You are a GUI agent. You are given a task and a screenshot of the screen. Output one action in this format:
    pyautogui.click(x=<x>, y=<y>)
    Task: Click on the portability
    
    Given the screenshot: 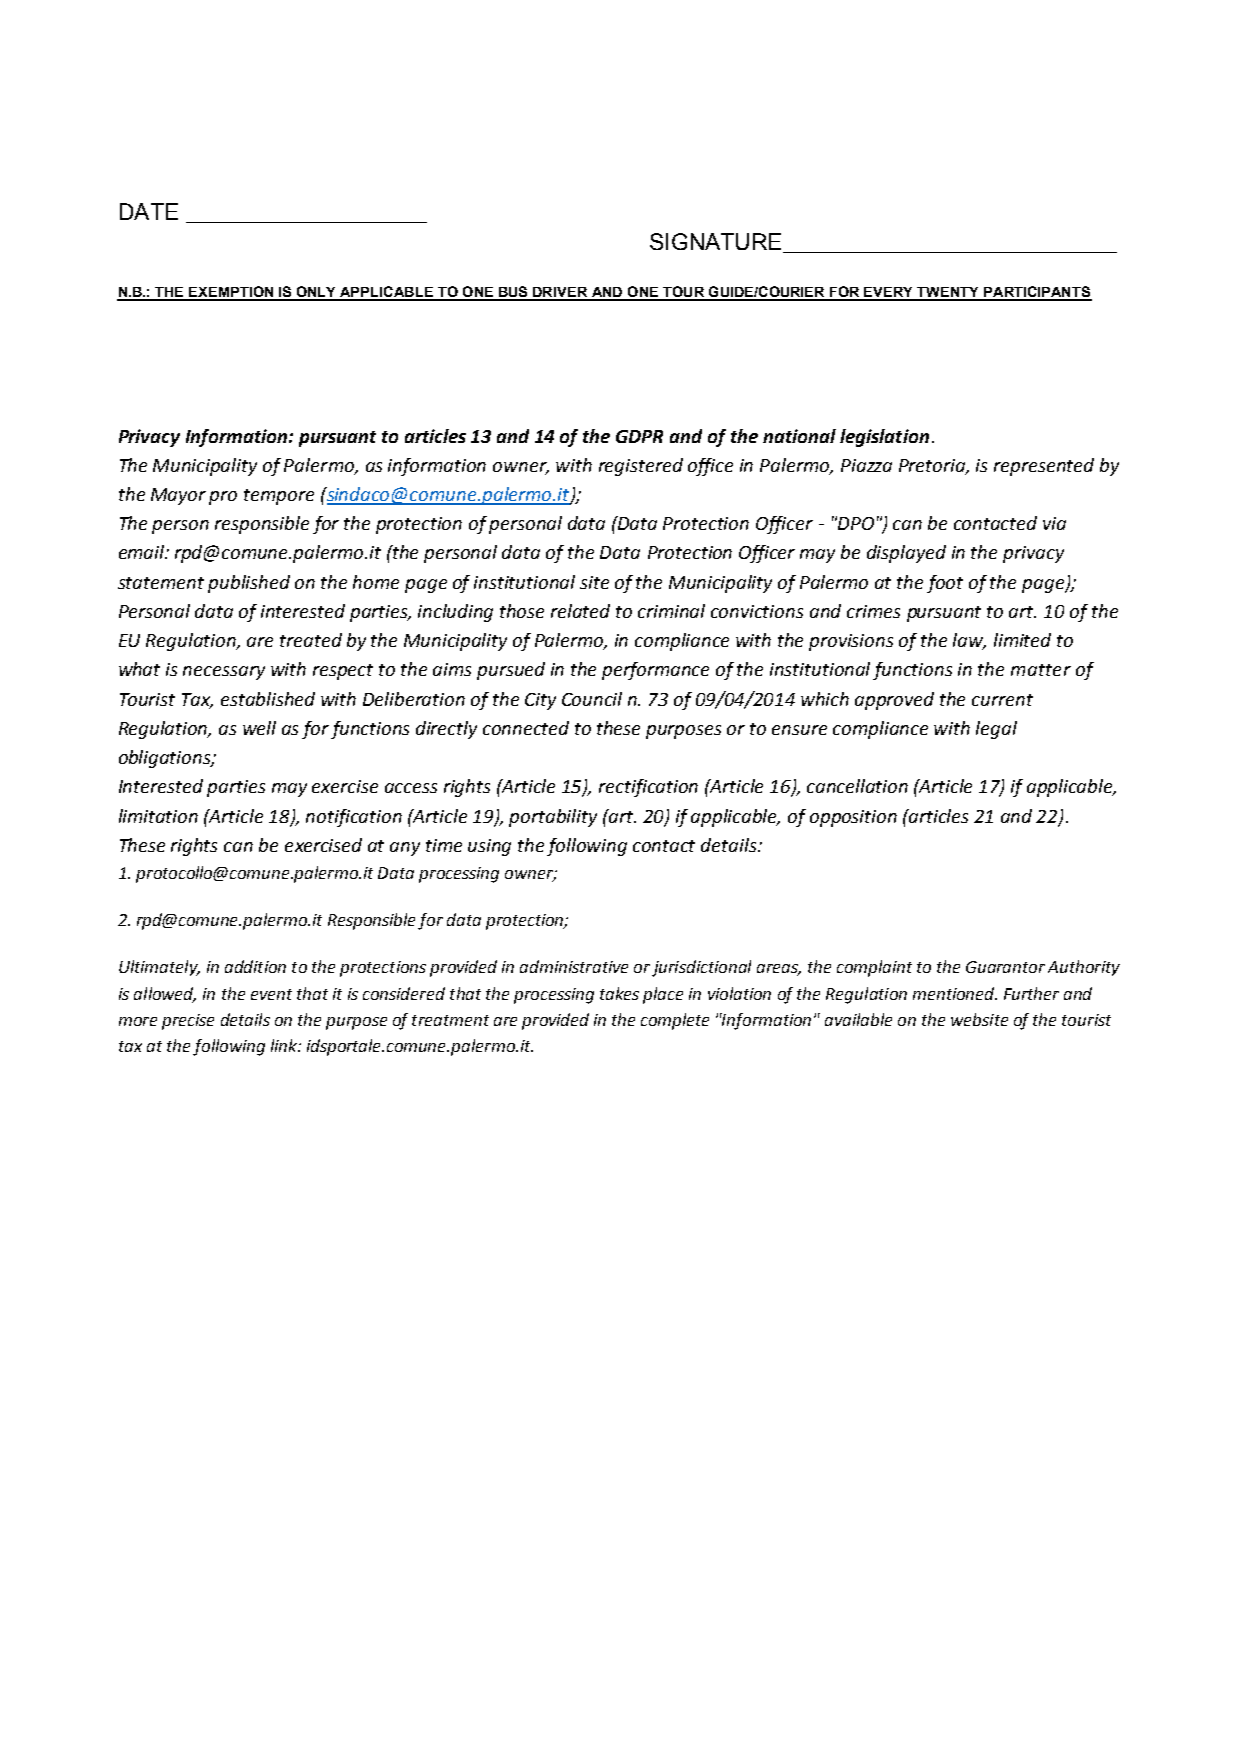 What is the action you would take?
    pyautogui.click(x=553, y=818)
